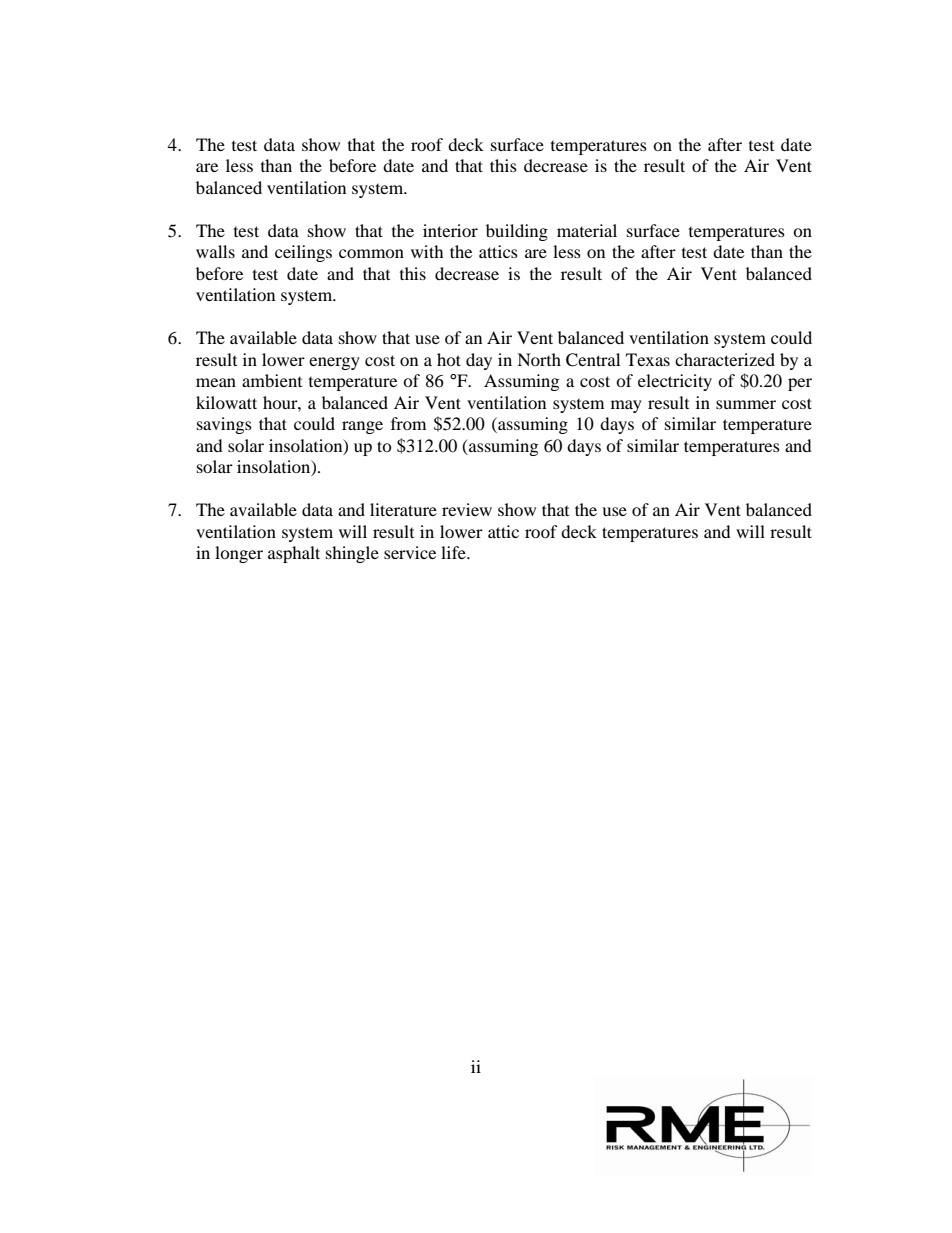 The image size is (952, 1233). I want to click on ceilings, so click(303, 253).
